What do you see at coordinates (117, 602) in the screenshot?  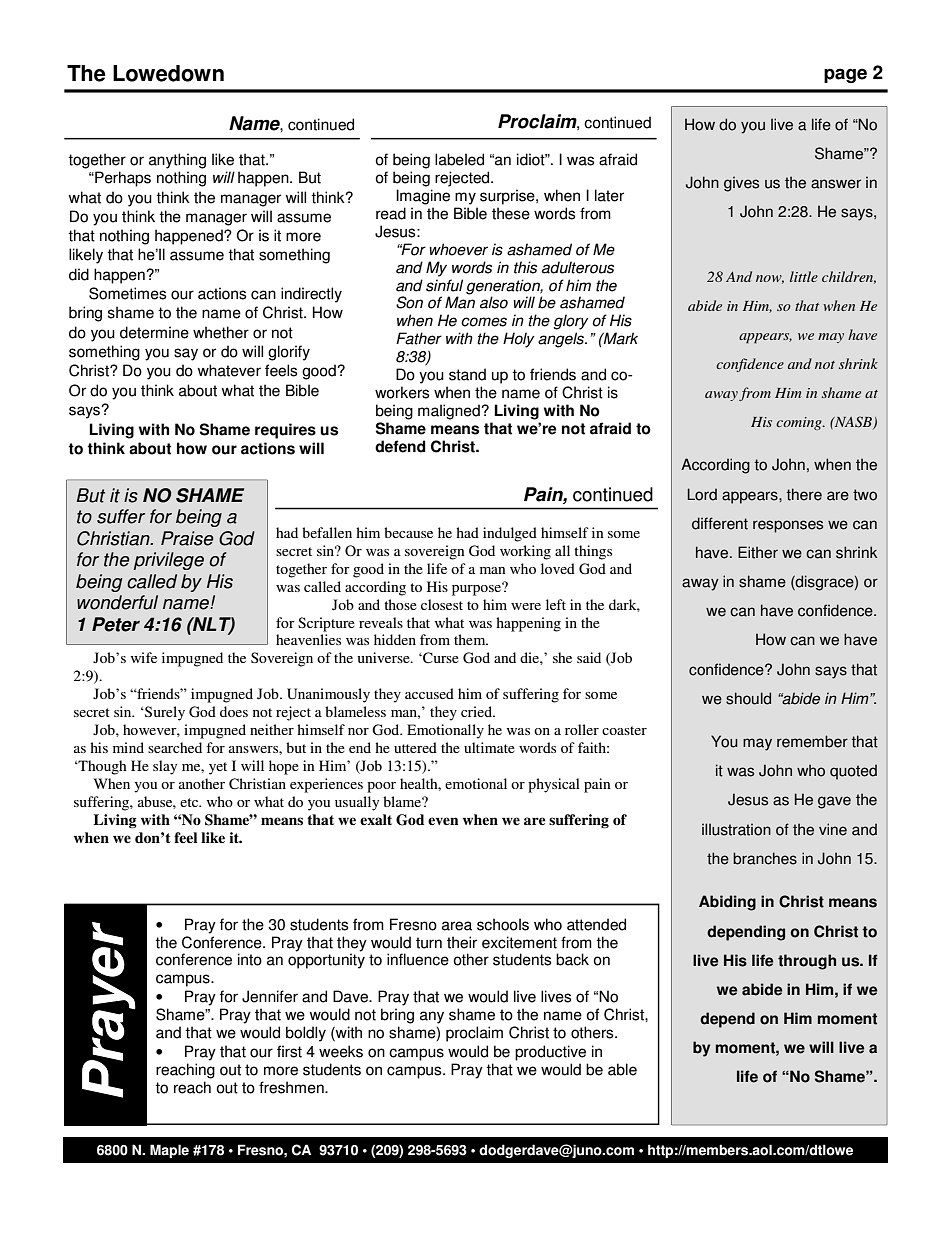 I see `wonderful` at bounding box center [117, 602].
